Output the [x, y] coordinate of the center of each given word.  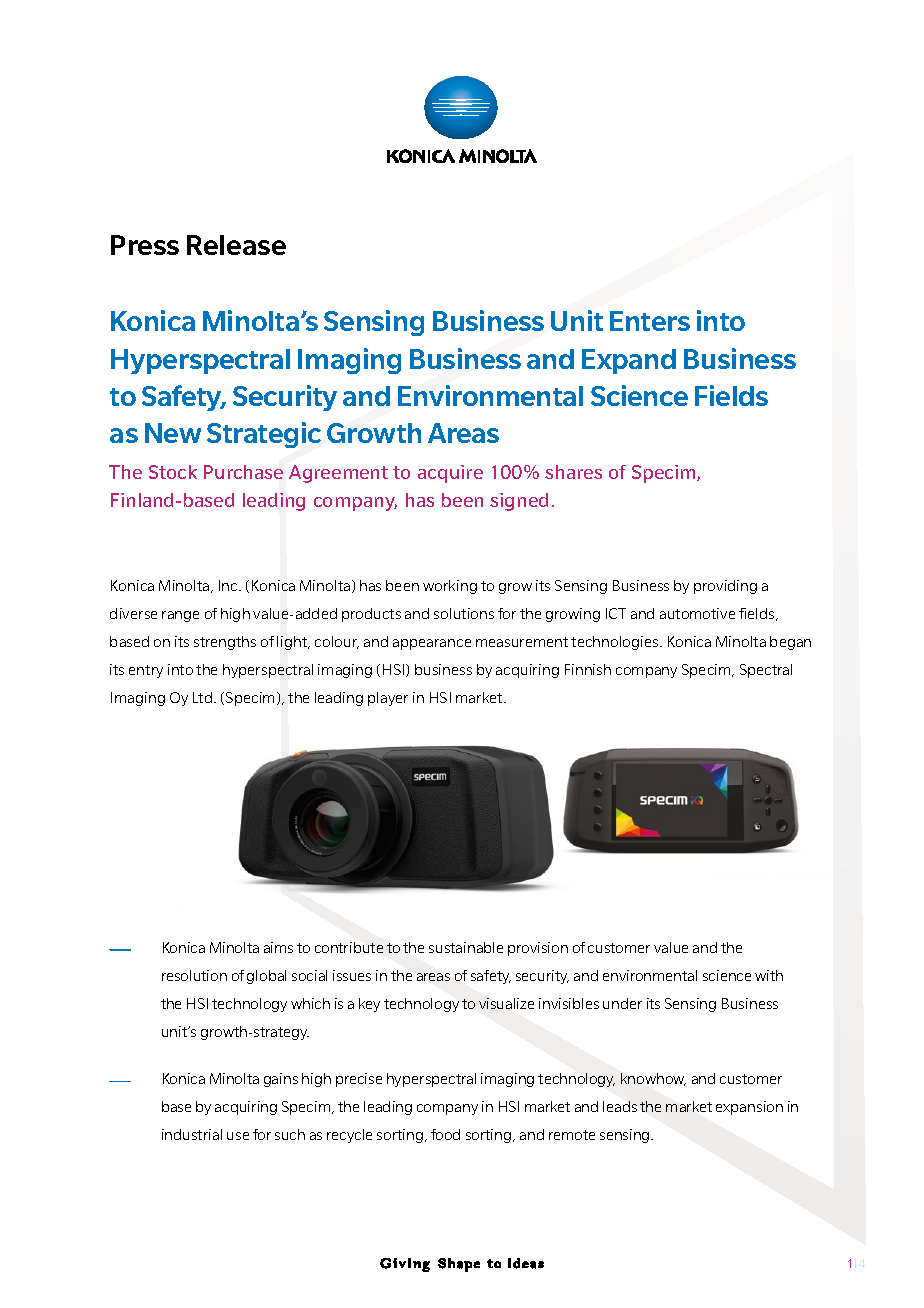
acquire [450, 474]
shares [573, 472]
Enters [650, 321]
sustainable [466, 947]
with [769, 975]
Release [236, 245]
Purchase [243, 472]
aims [278, 947]
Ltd [202, 697]
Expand [629, 361]
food [445, 1134]
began [790, 643]
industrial [192, 1134]
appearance [432, 644]
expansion [749, 1108]
